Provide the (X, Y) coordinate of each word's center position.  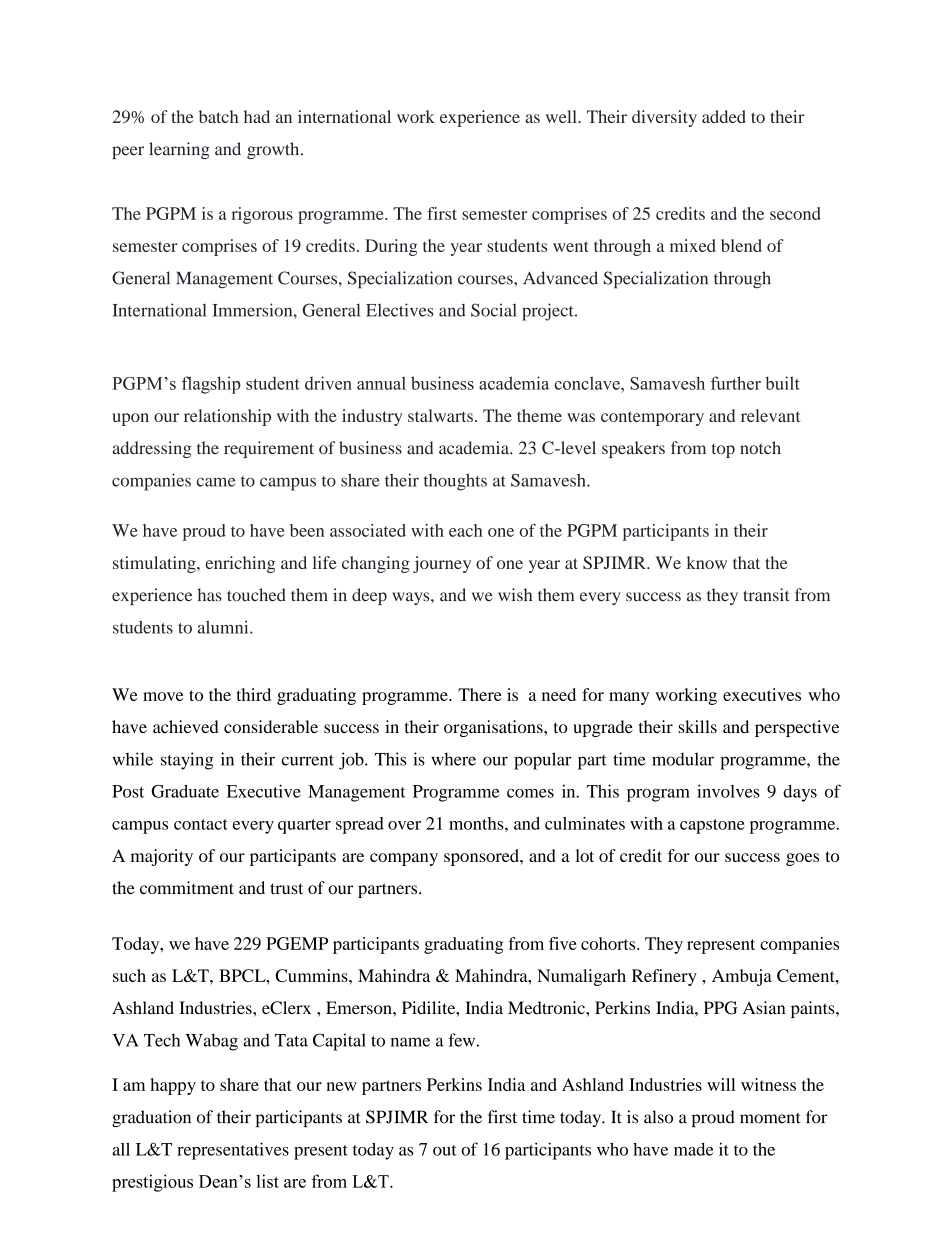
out (445, 1150)
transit (766, 595)
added (724, 116)
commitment (187, 888)
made (694, 1149)
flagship (211, 385)
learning (179, 150)
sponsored (482, 857)
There (480, 694)
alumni (224, 627)
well (562, 116)
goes (802, 859)
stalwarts (440, 415)
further (736, 383)
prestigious (152, 1183)
